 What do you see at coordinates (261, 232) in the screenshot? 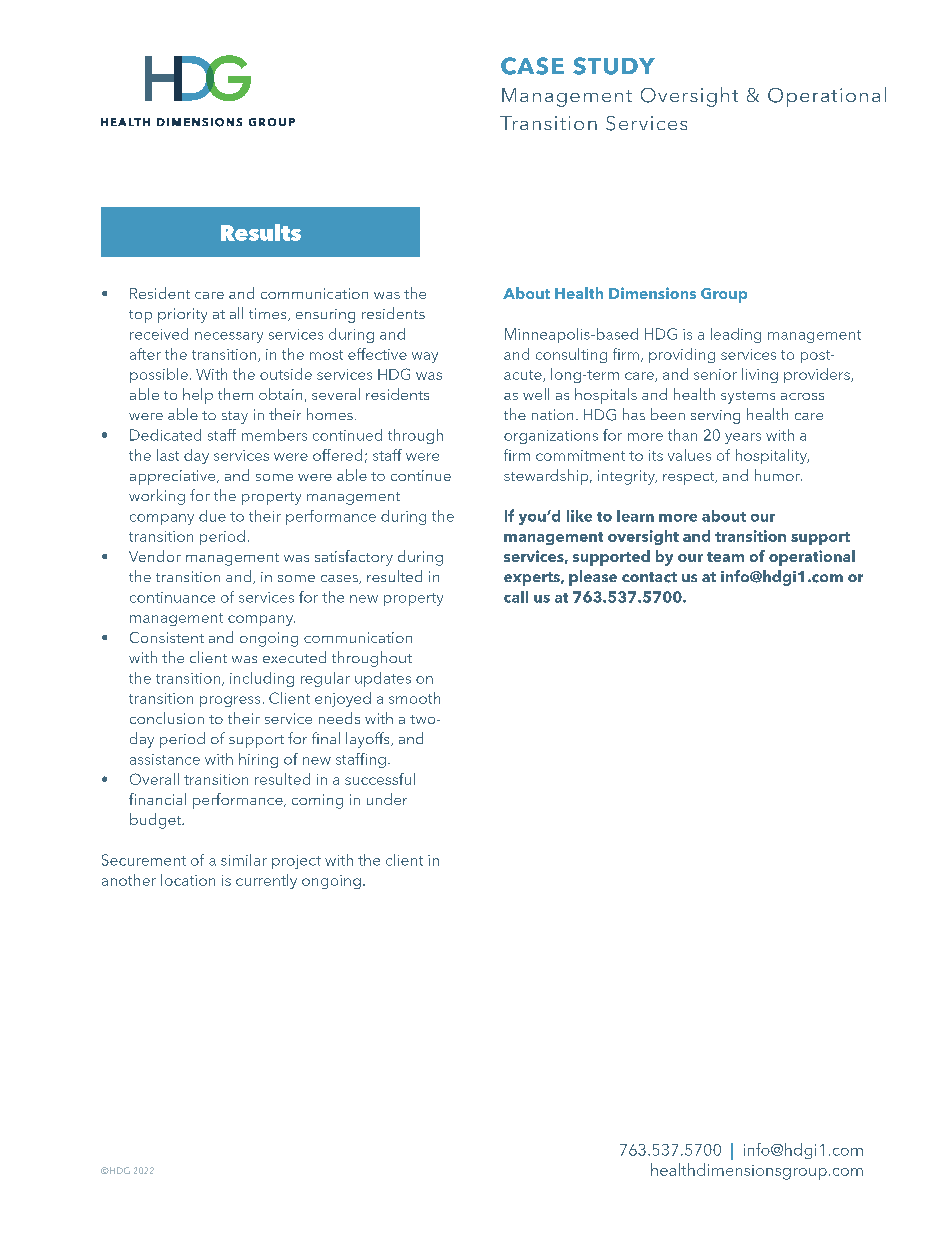
I see `Results` at bounding box center [261, 232].
